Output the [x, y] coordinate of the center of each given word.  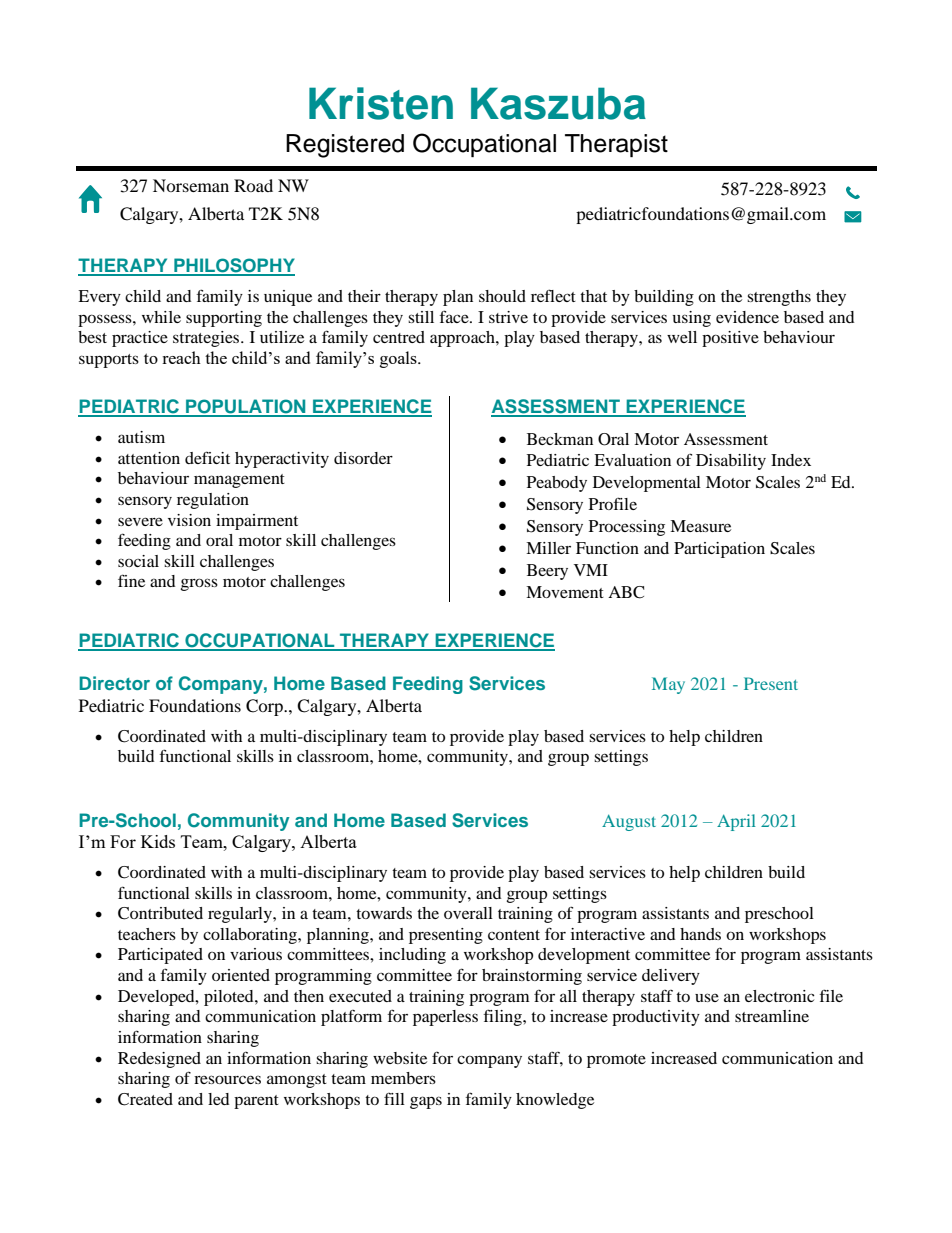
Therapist [616, 145]
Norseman [191, 185]
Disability [731, 462]
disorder [363, 458]
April [736, 822]
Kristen [381, 103]
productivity [656, 1018]
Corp [265, 707]
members [403, 1078]
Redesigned [159, 1060]
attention [149, 458]
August [629, 822]
